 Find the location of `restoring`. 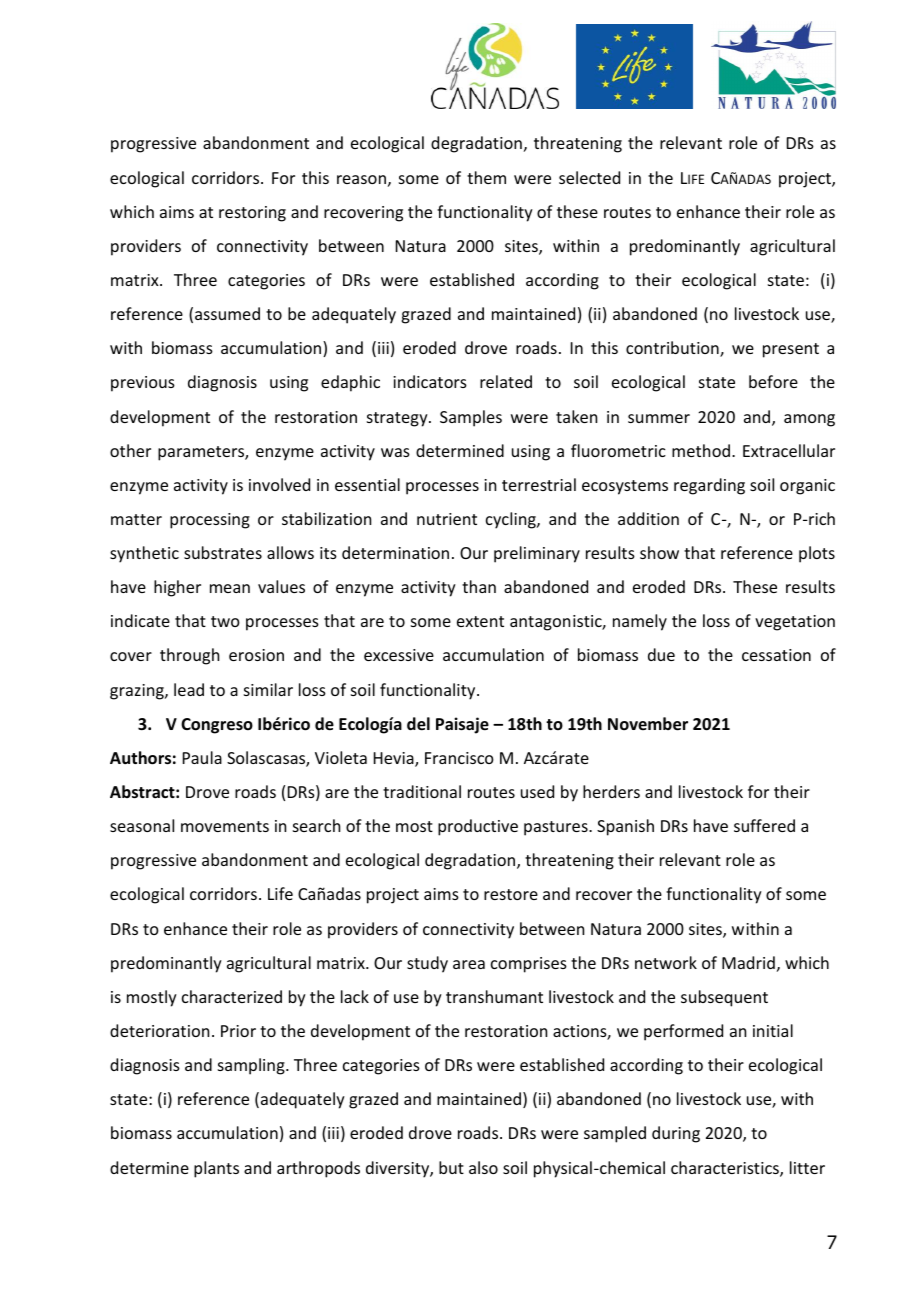

restoring is located at coordinates (252, 214).
